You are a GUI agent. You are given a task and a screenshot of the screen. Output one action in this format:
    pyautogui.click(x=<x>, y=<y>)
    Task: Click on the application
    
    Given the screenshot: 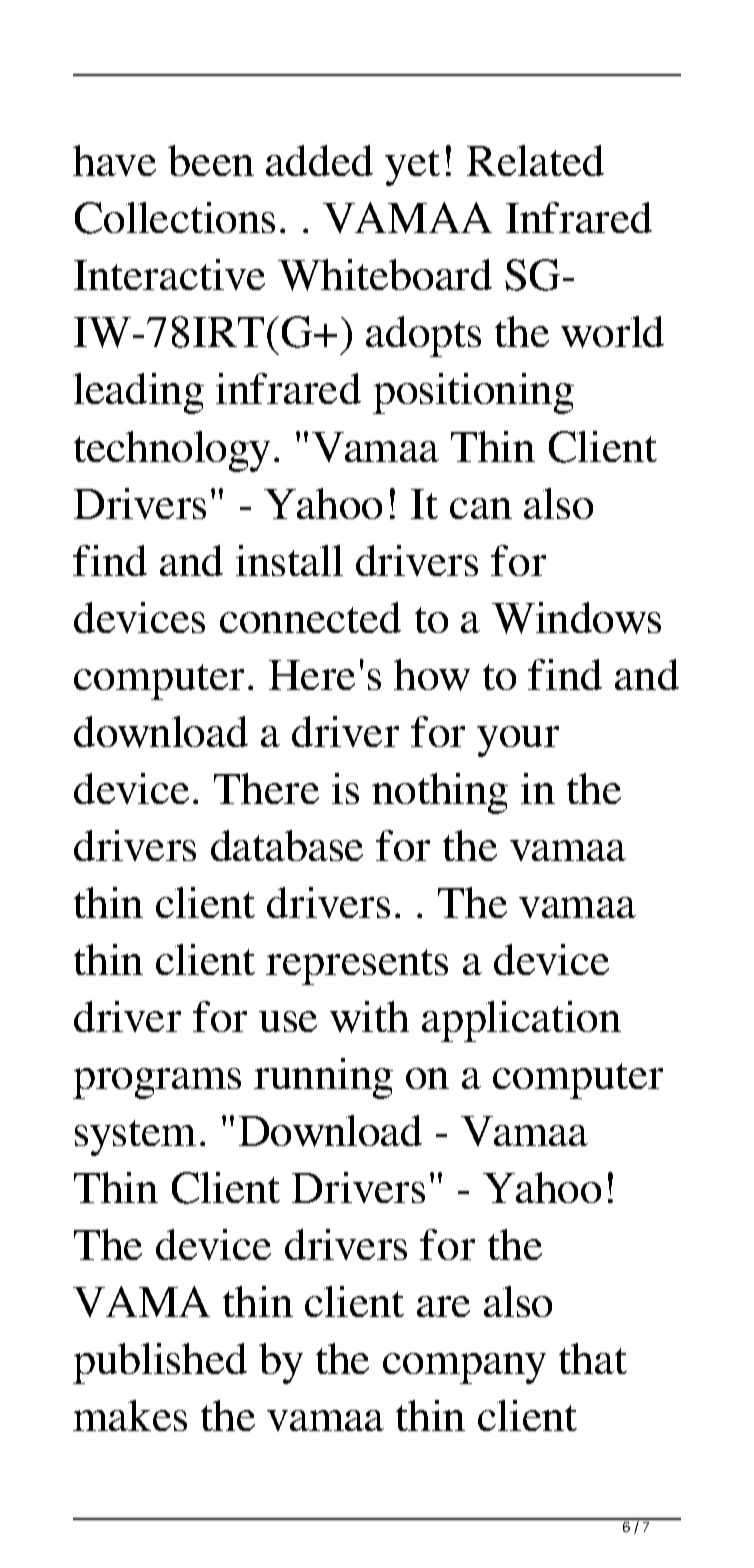 What is the action you would take?
    pyautogui.click(x=521, y=1021)
